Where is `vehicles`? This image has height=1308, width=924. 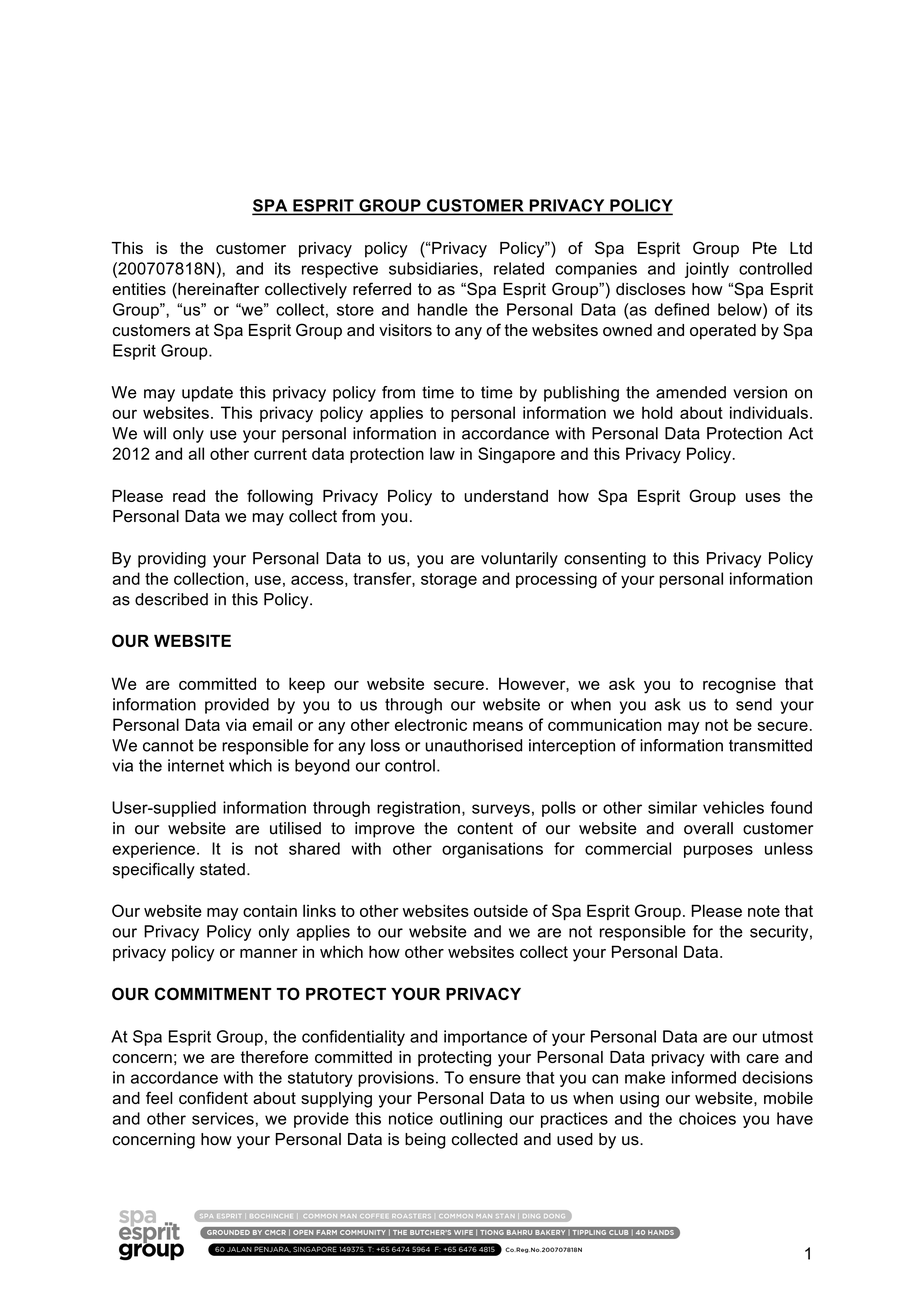 vehicles is located at coordinates (733, 807).
